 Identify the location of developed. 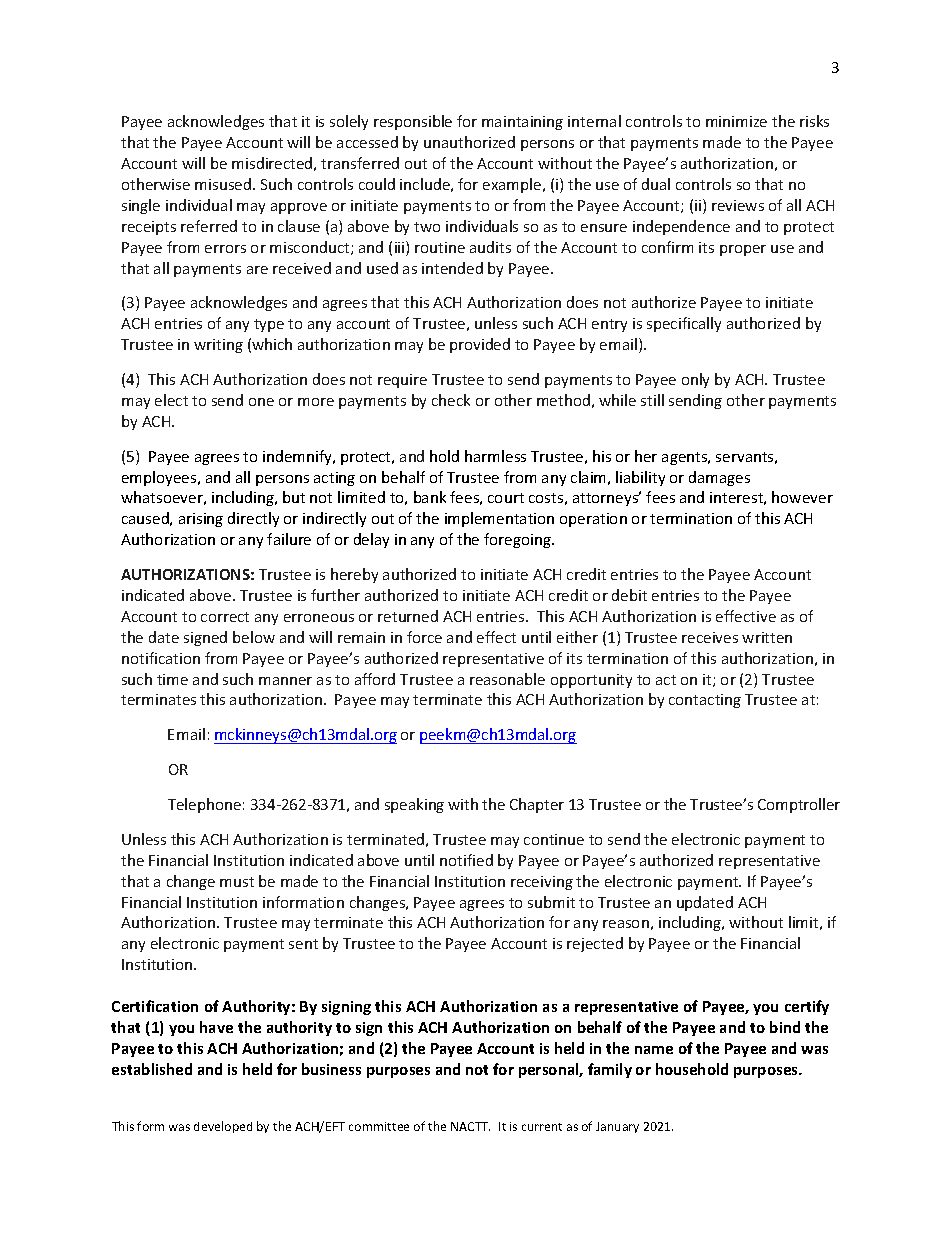
(223, 1127).
